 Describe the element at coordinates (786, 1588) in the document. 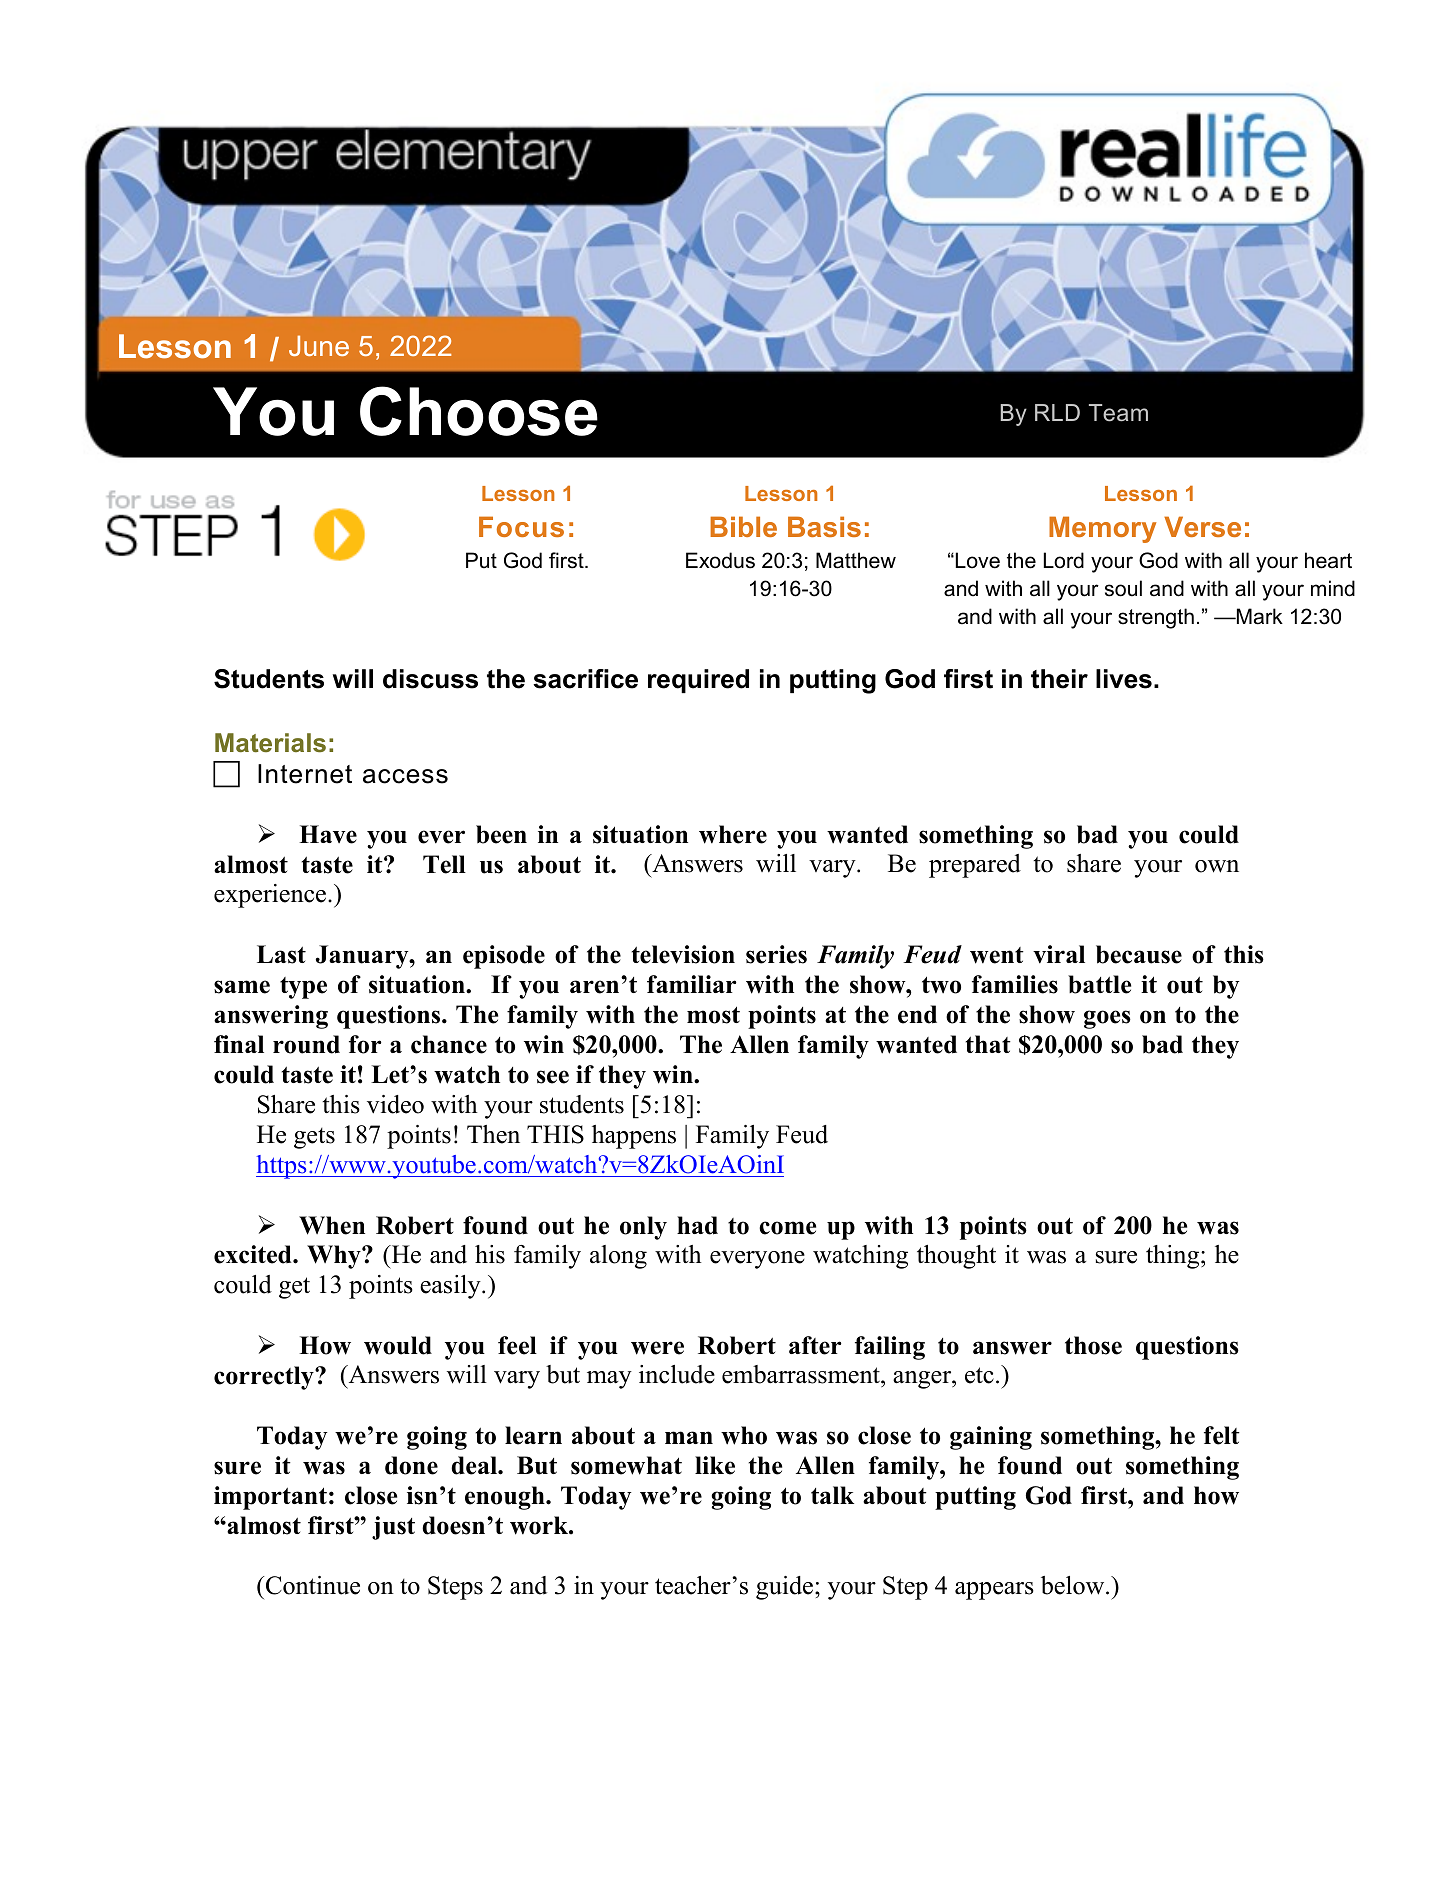

I see `guide` at that location.
